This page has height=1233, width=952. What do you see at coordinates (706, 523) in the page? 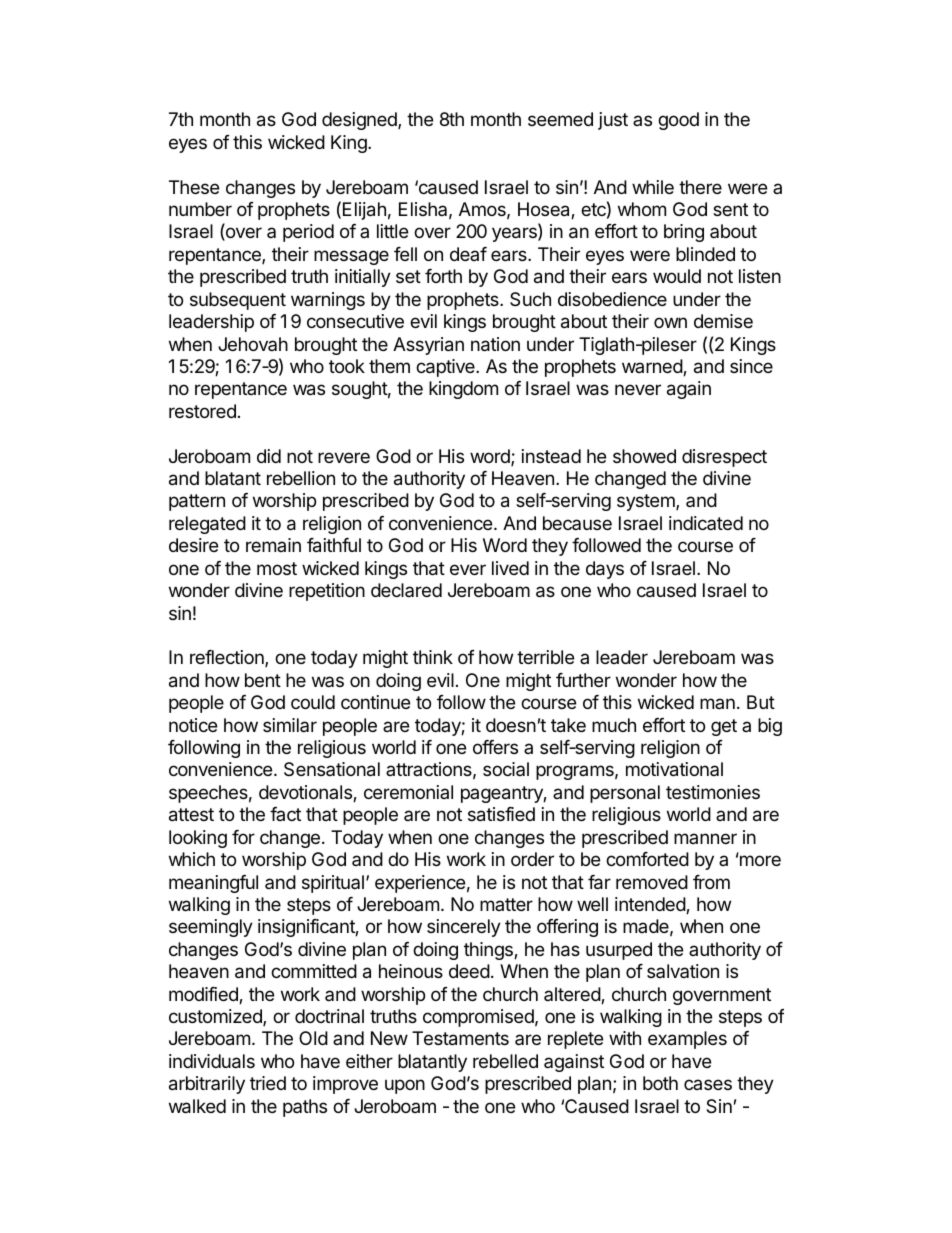
I see `indicated` at bounding box center [706, 523].
